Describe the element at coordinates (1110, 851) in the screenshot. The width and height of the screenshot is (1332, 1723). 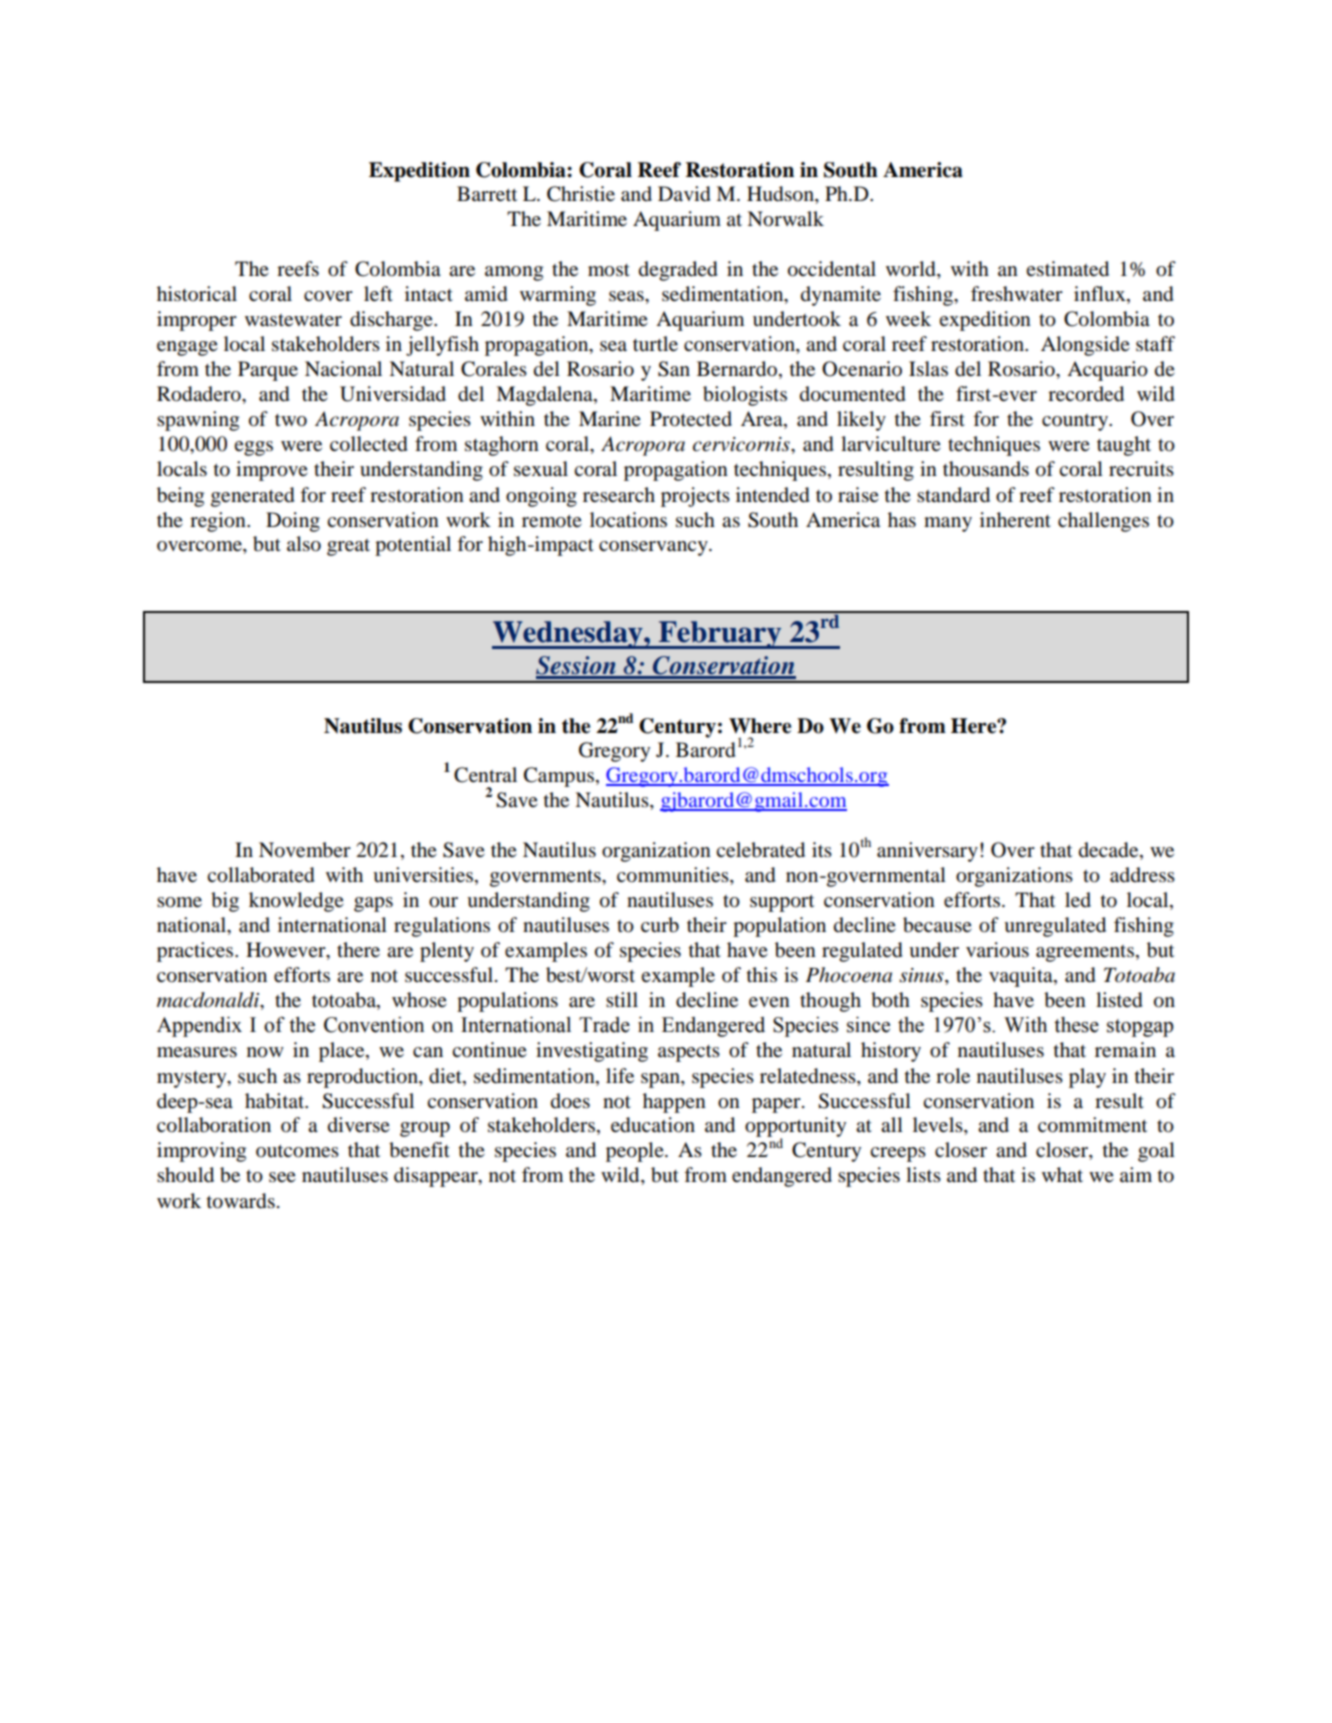
I see `decade` at that location.
